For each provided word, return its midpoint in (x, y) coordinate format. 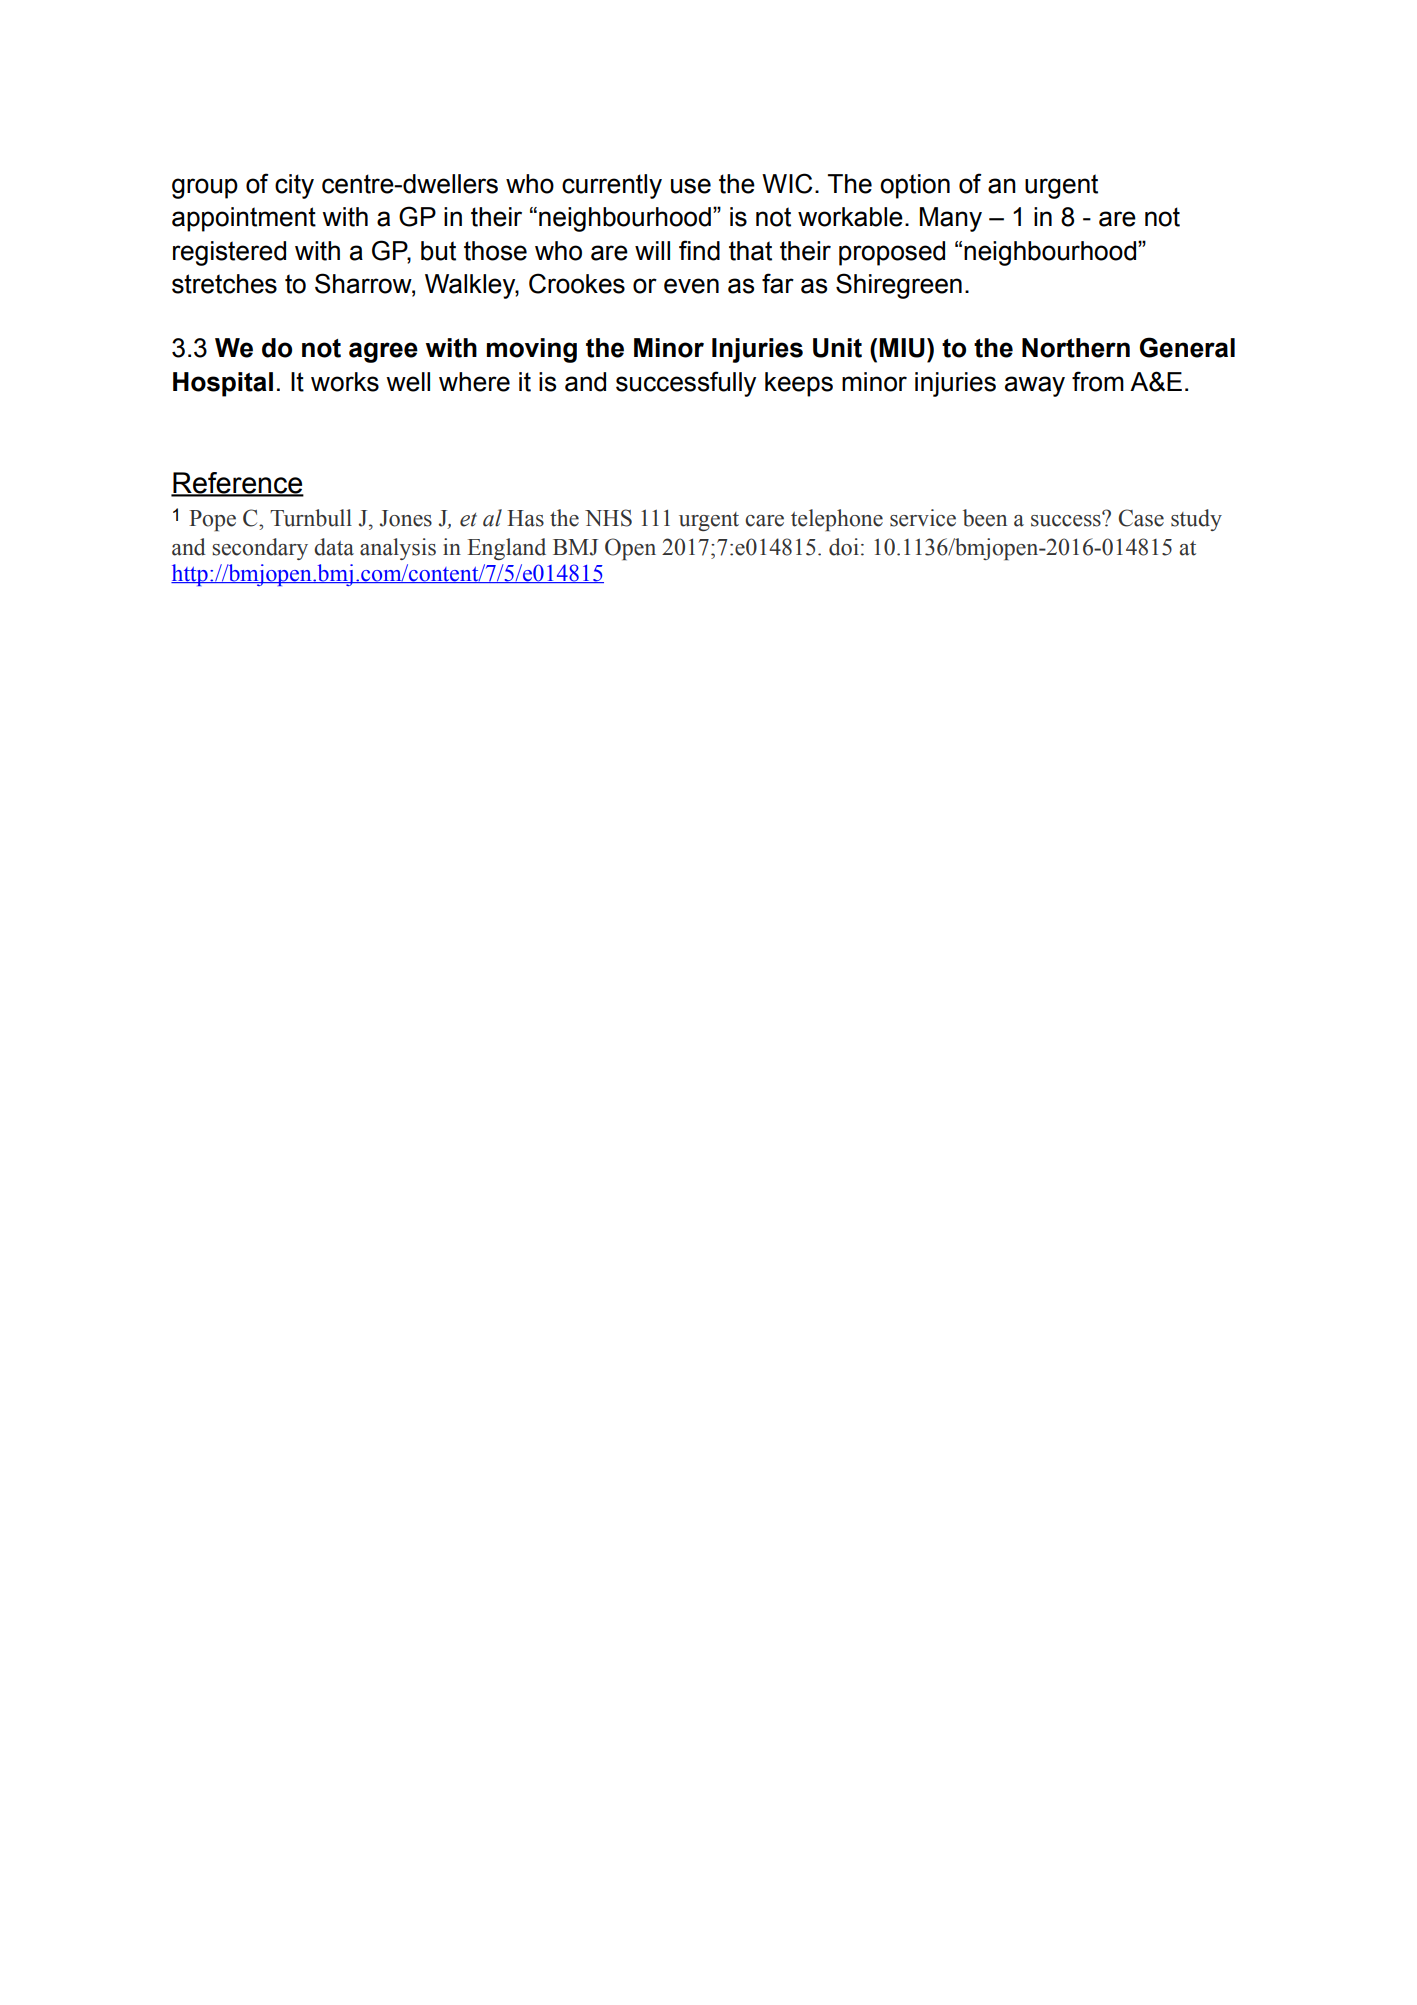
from (1098, 381)
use (691, 186)
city (294, 186)
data (334, 547)
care (764, 521)
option (915, 186)
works (345, 382)
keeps (799, 384)
